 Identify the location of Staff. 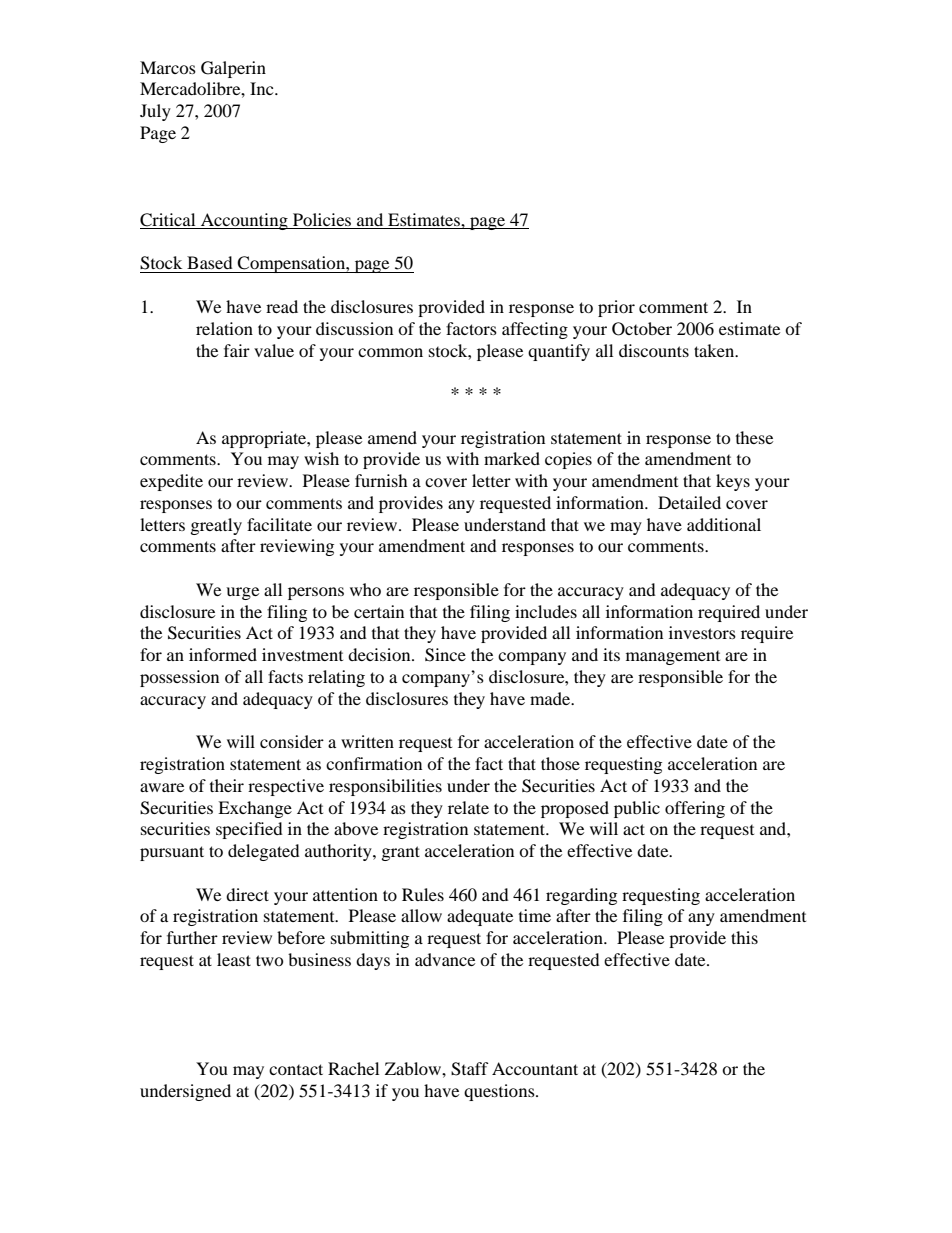
(470, 1069).
